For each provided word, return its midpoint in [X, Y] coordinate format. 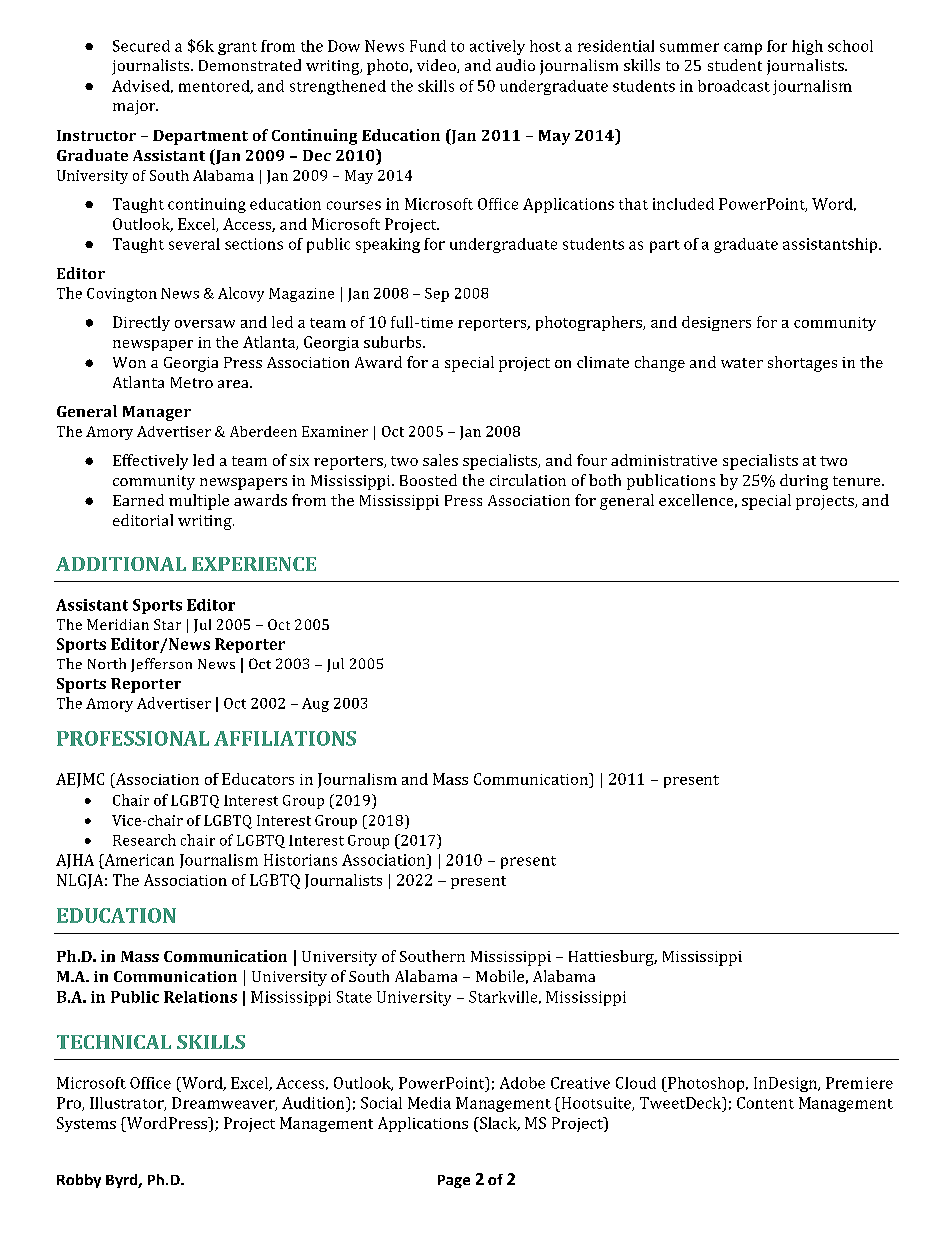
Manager [157, 413]
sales [440, 460]
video [437, 66]
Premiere [859, 1083]
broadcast [734, 86]
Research [144, 840]
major [135, 107]
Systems [86, 1124]
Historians [300, 860]
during [804, 482]
